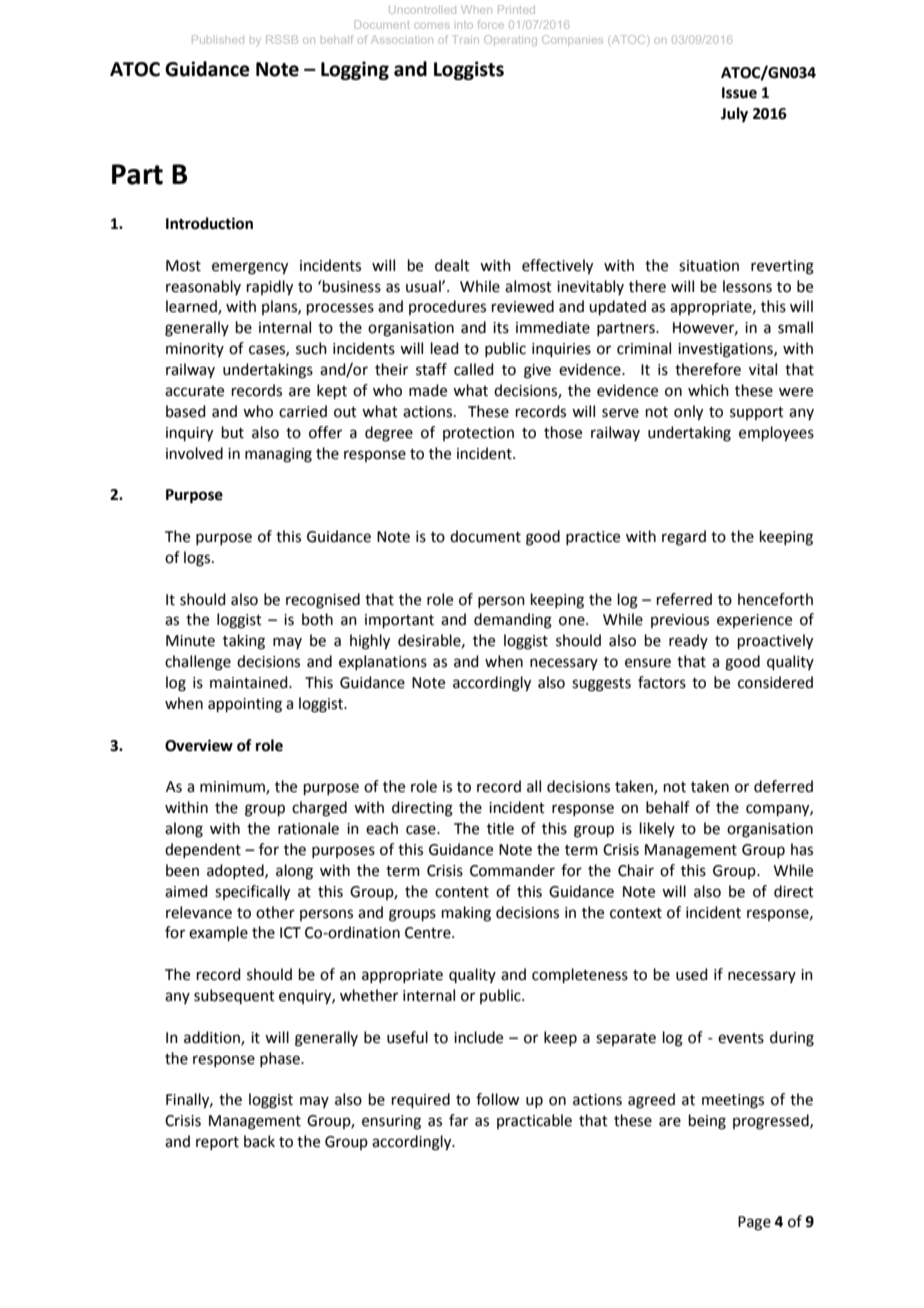 The height and width of the page is (1308, 924). What do you see at coordinates (754, 621) in the page?
I see `experience` at bounding box center [754, 621].
